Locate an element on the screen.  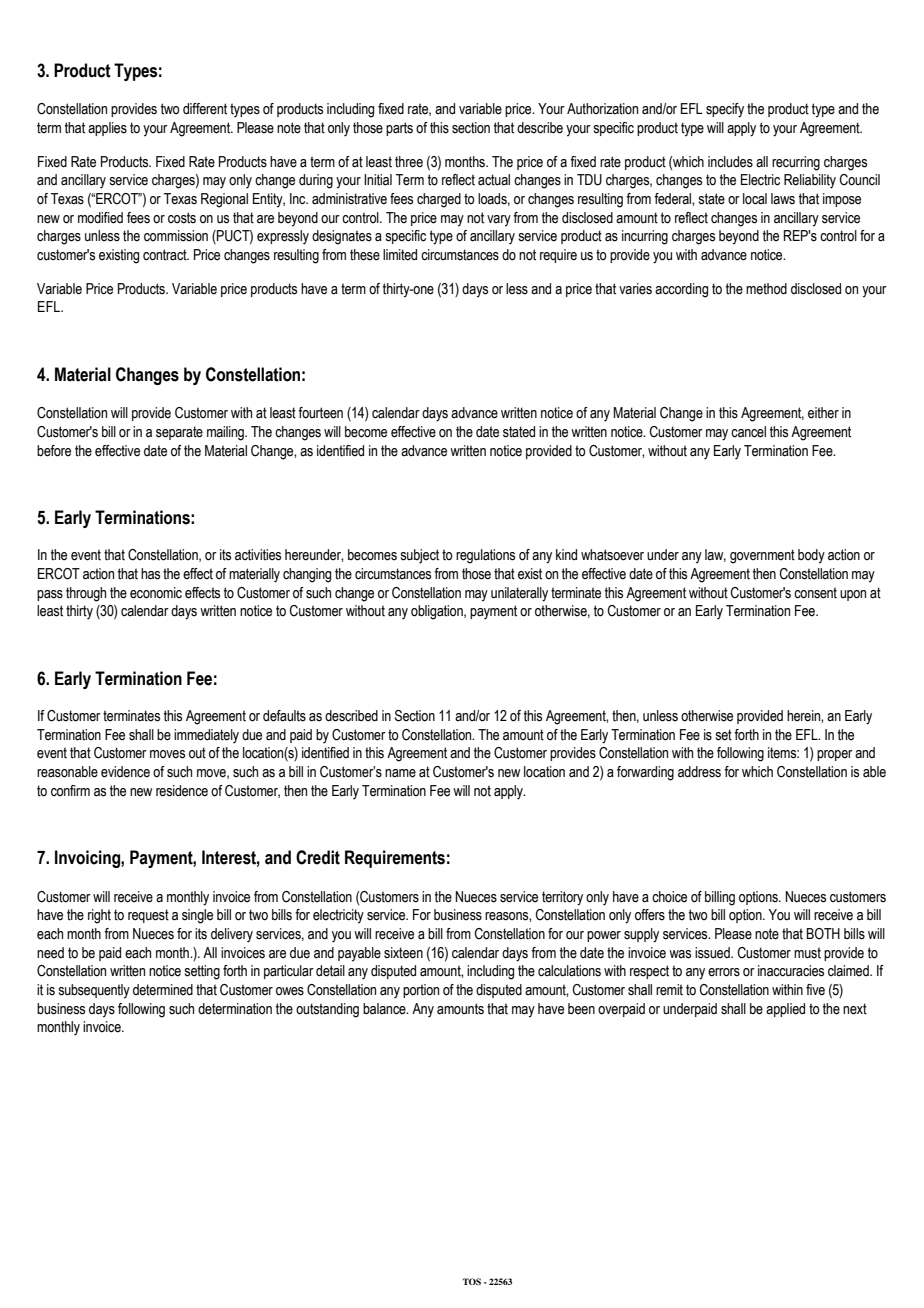
TOS is located at coordinates (472, 1281).
